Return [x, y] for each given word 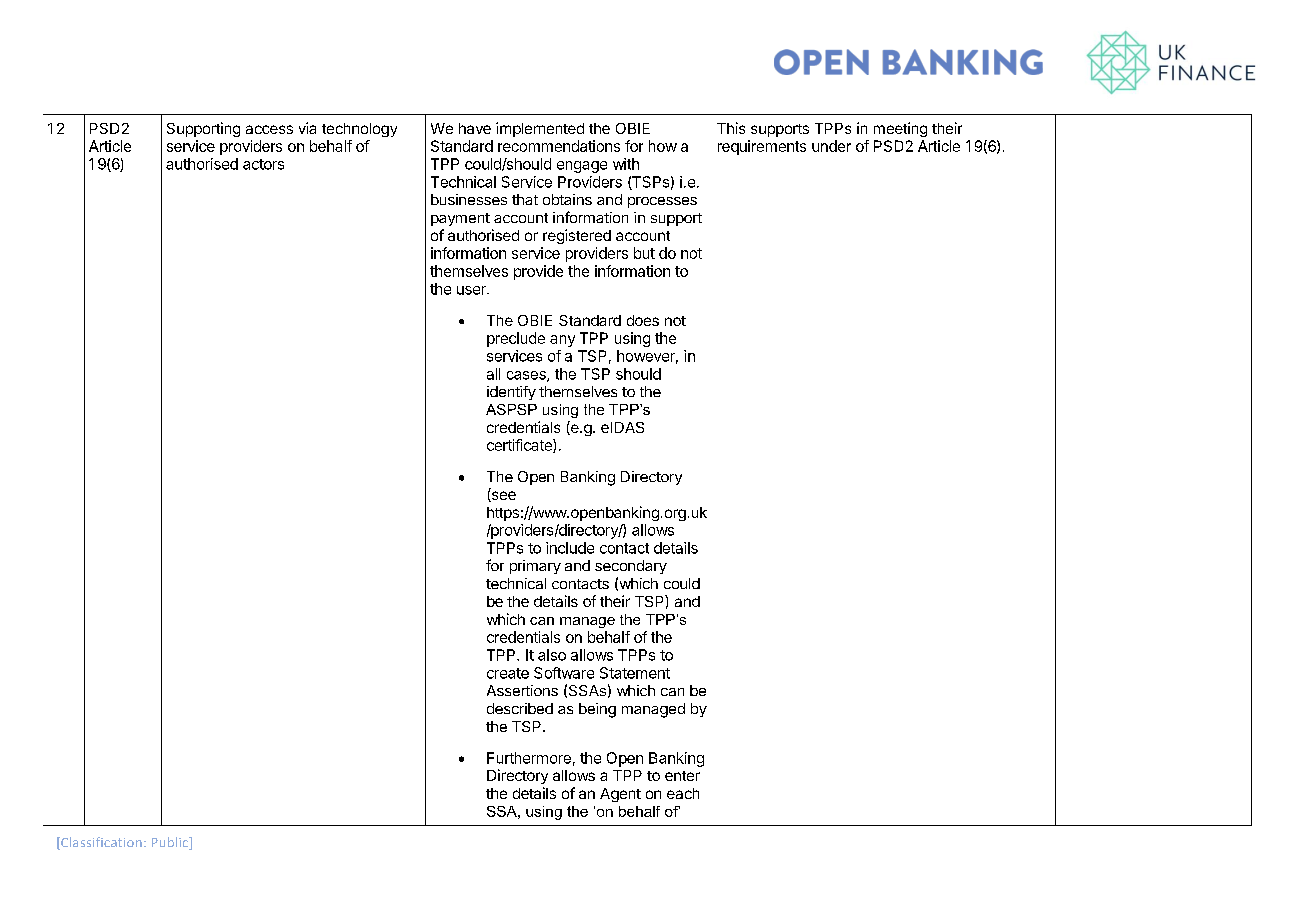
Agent [620, 795]
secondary [631, 567]
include [570, 548]
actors [263, 164]
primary [535, 567]
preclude [516, 339]
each [683, 793]
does [643, 320]
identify [511, 393]
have [475, 128]
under [831, 146]
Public [171, 843]
